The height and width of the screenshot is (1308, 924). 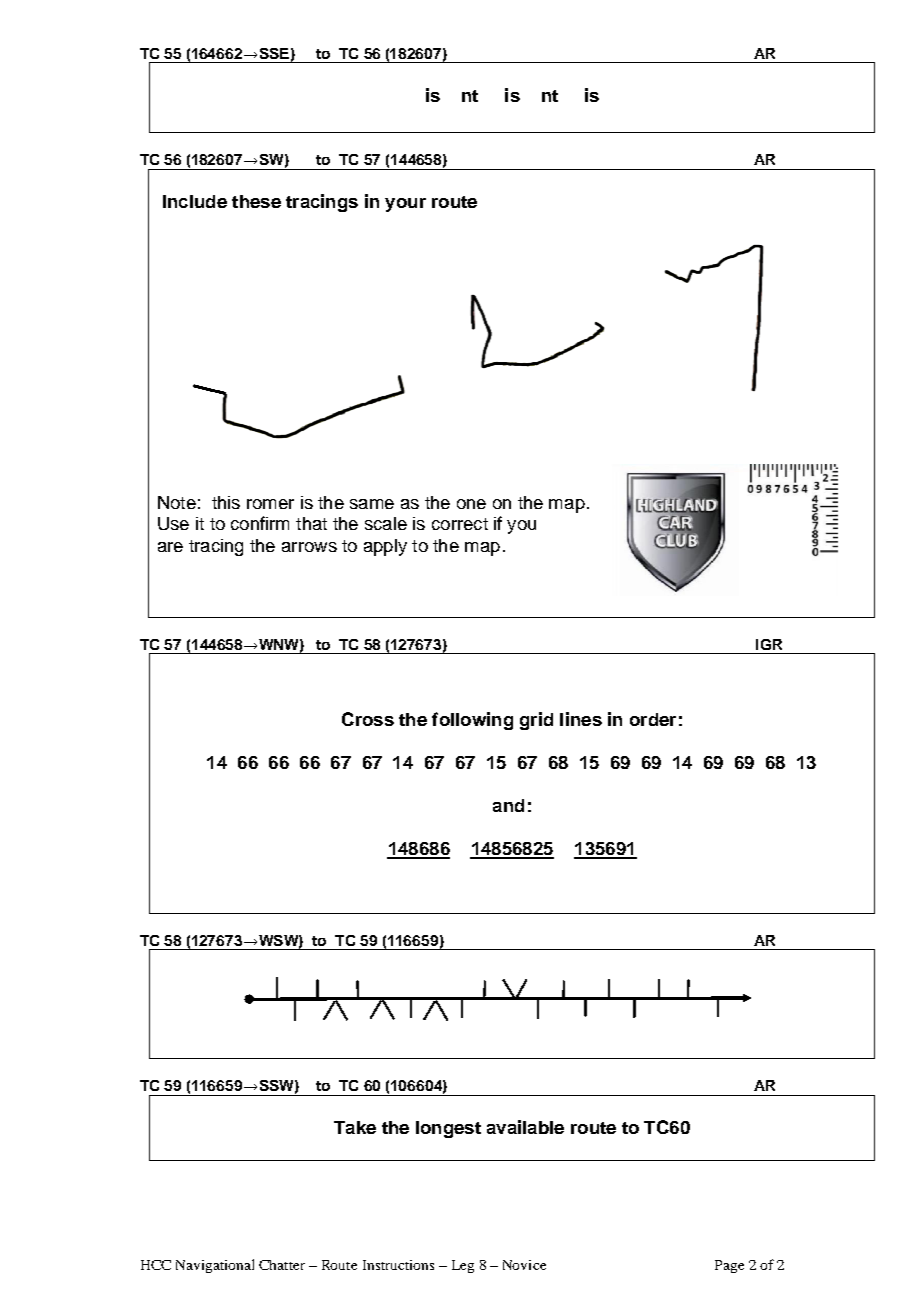 I want to click on your, so click(x=405, y=205).
